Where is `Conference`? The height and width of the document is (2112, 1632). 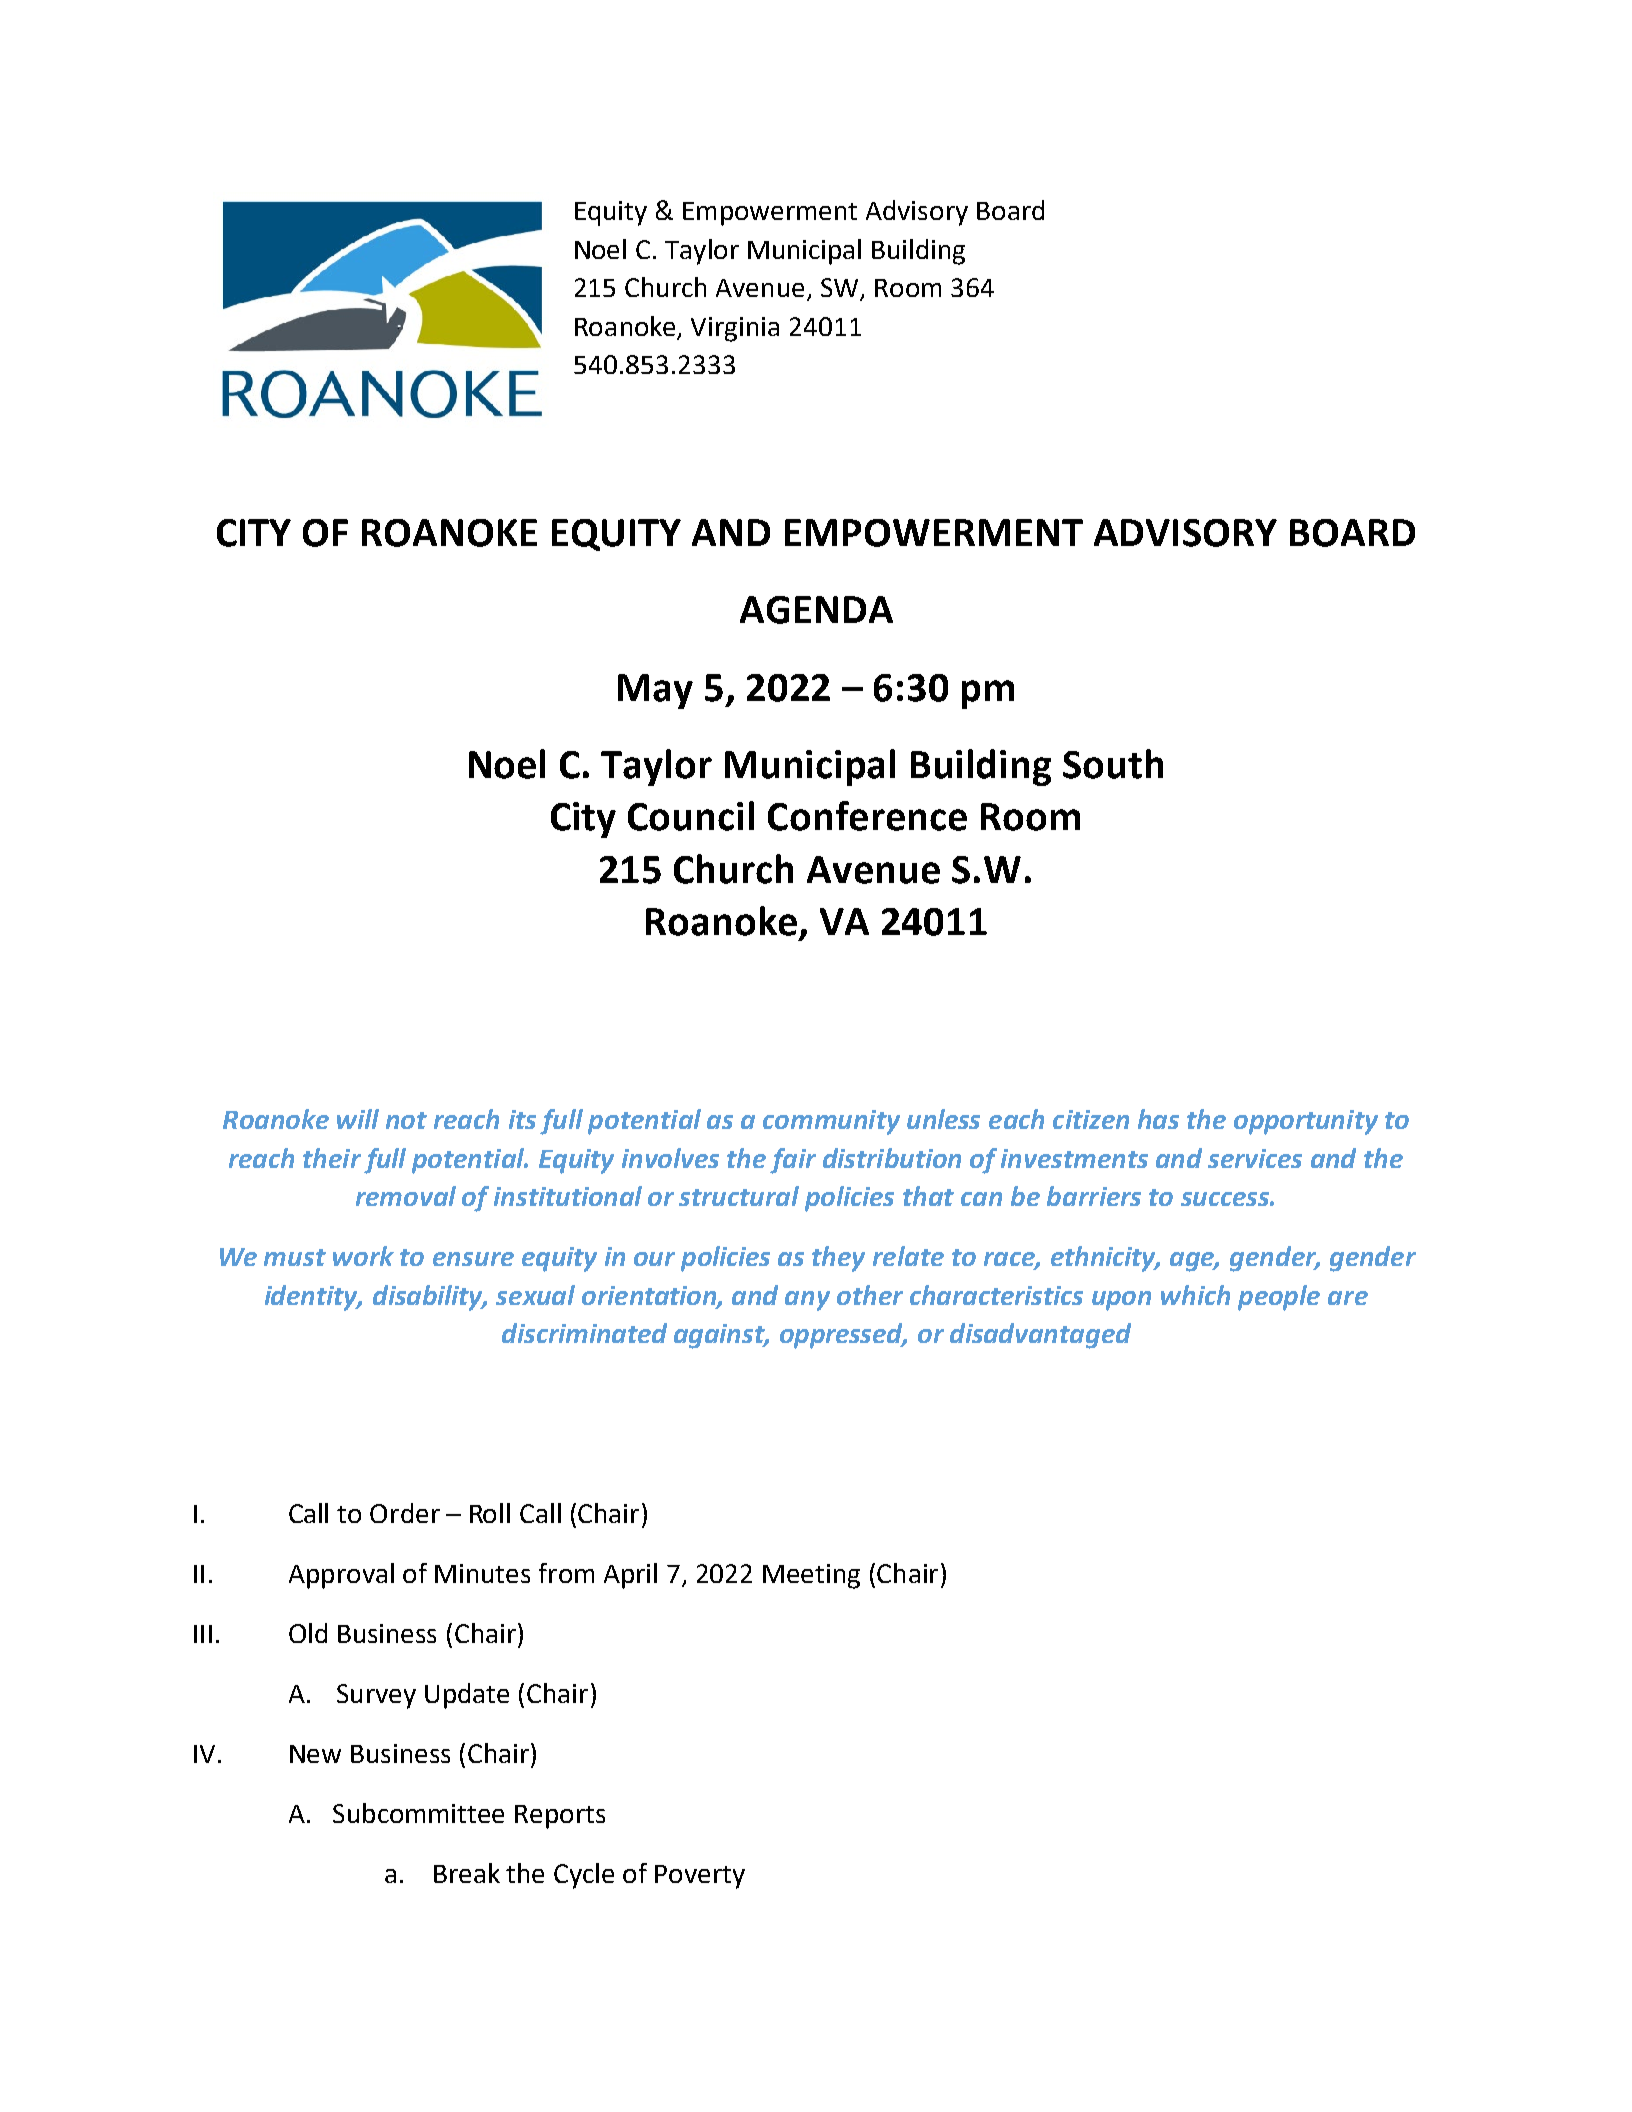
Conference is located at coordinates (867, 816).
